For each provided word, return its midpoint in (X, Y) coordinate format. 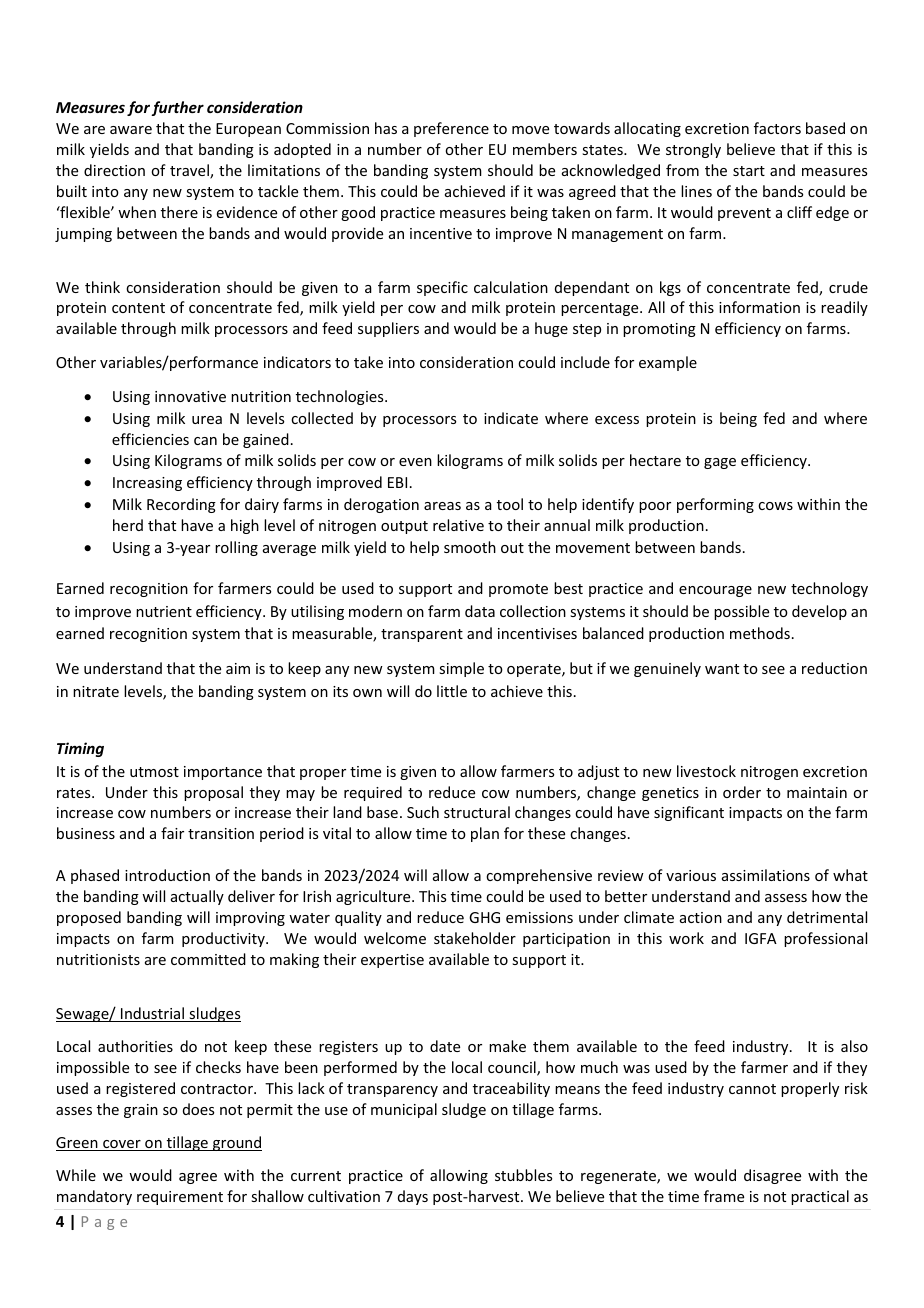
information (759, 307)
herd (128, 525)
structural (477, 812)
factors (777, 128)
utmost (154, 772)
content (138, 308)
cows (775, 506)
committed (208, 959)
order (742, 792)
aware (131, 130)
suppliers (388, 329)
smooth (470, 547)
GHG (484, 917)
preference (451, 129)
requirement (180, 1198)
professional (825, 939)
